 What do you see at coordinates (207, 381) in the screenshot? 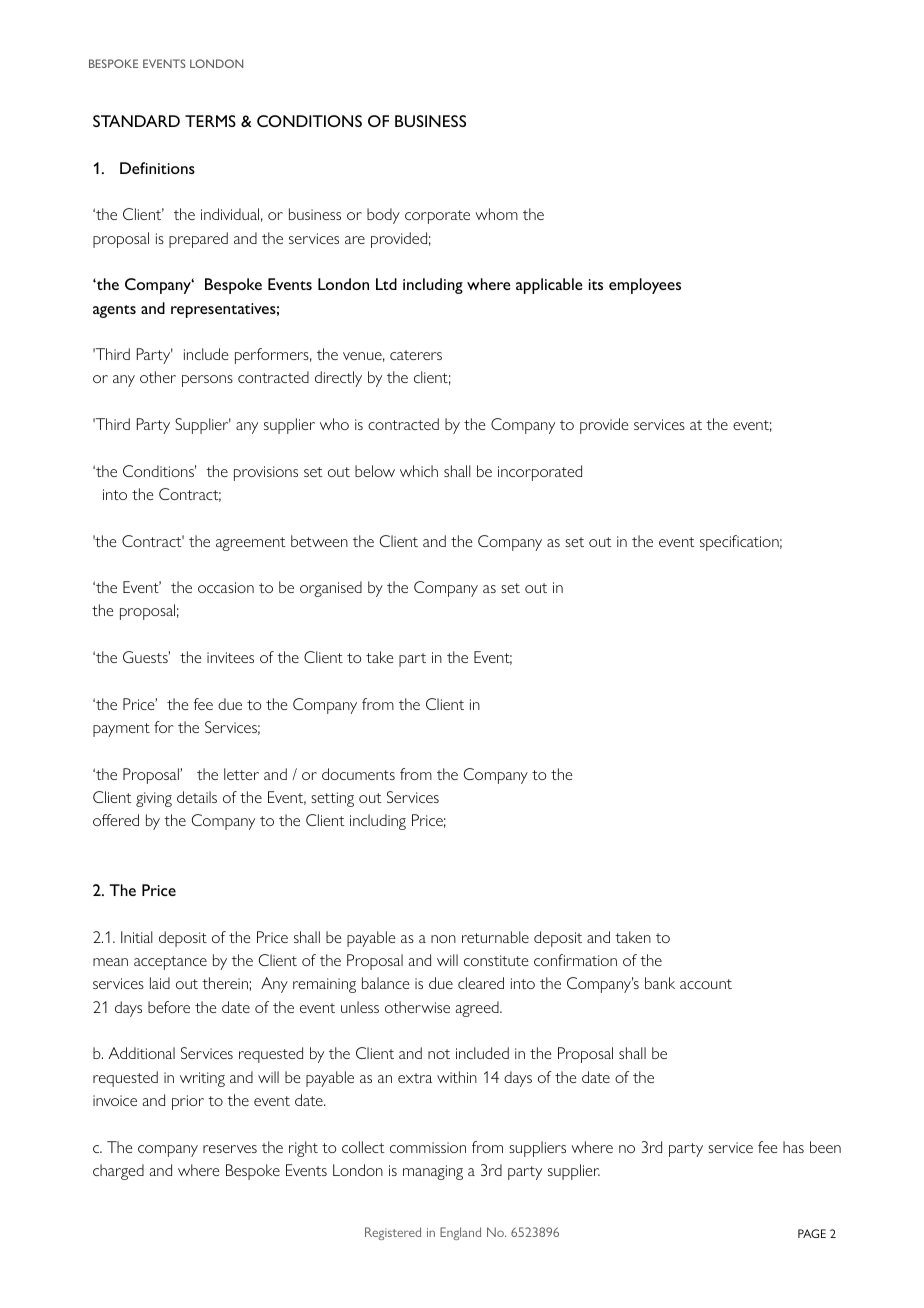
I see `persons` at bounding box center [207, 381].
